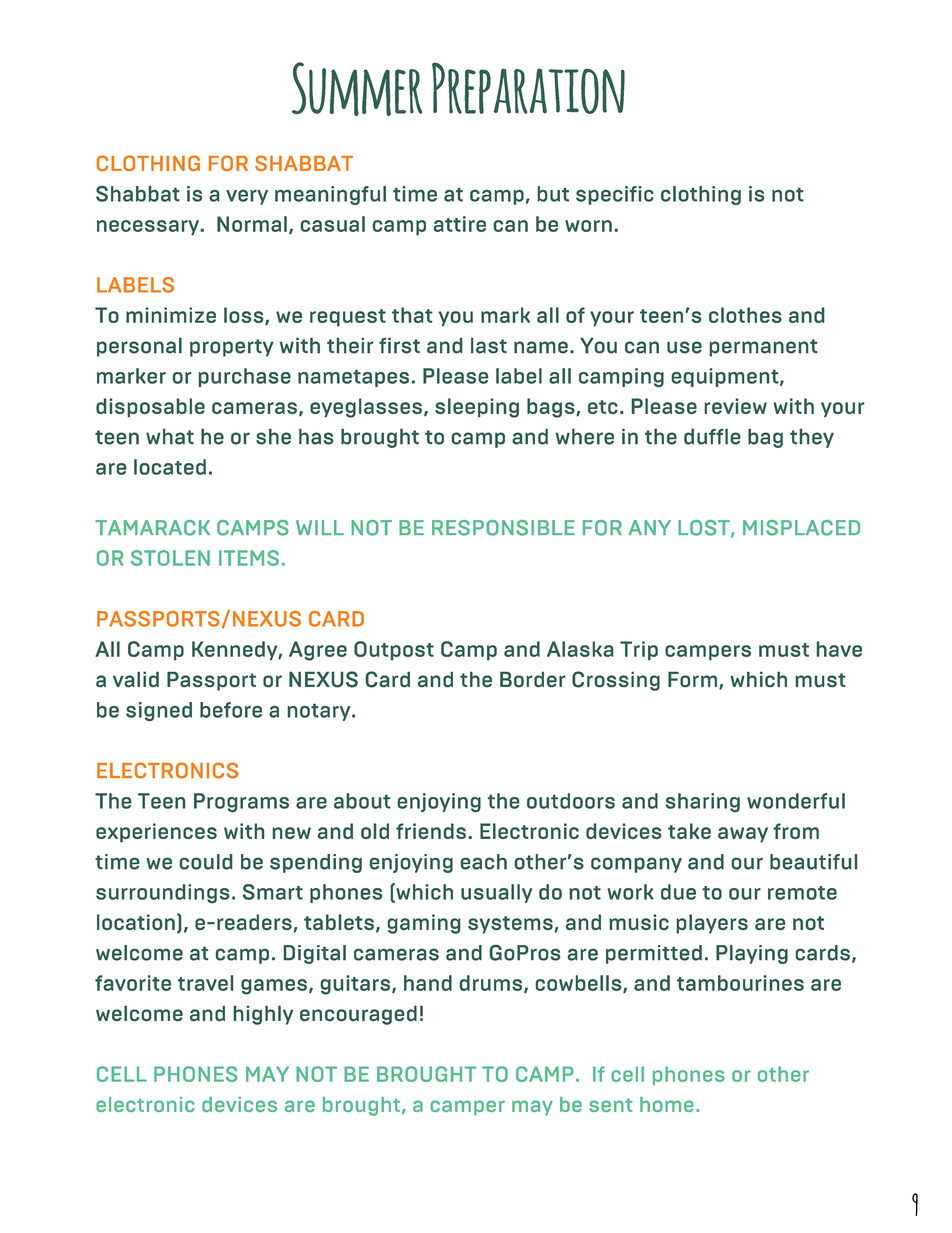 This screenshot has height=1233, width=952. What do you see at coordinates (247, 197) in the screenshot?
I see `very` at bounding box center [247, 197].
